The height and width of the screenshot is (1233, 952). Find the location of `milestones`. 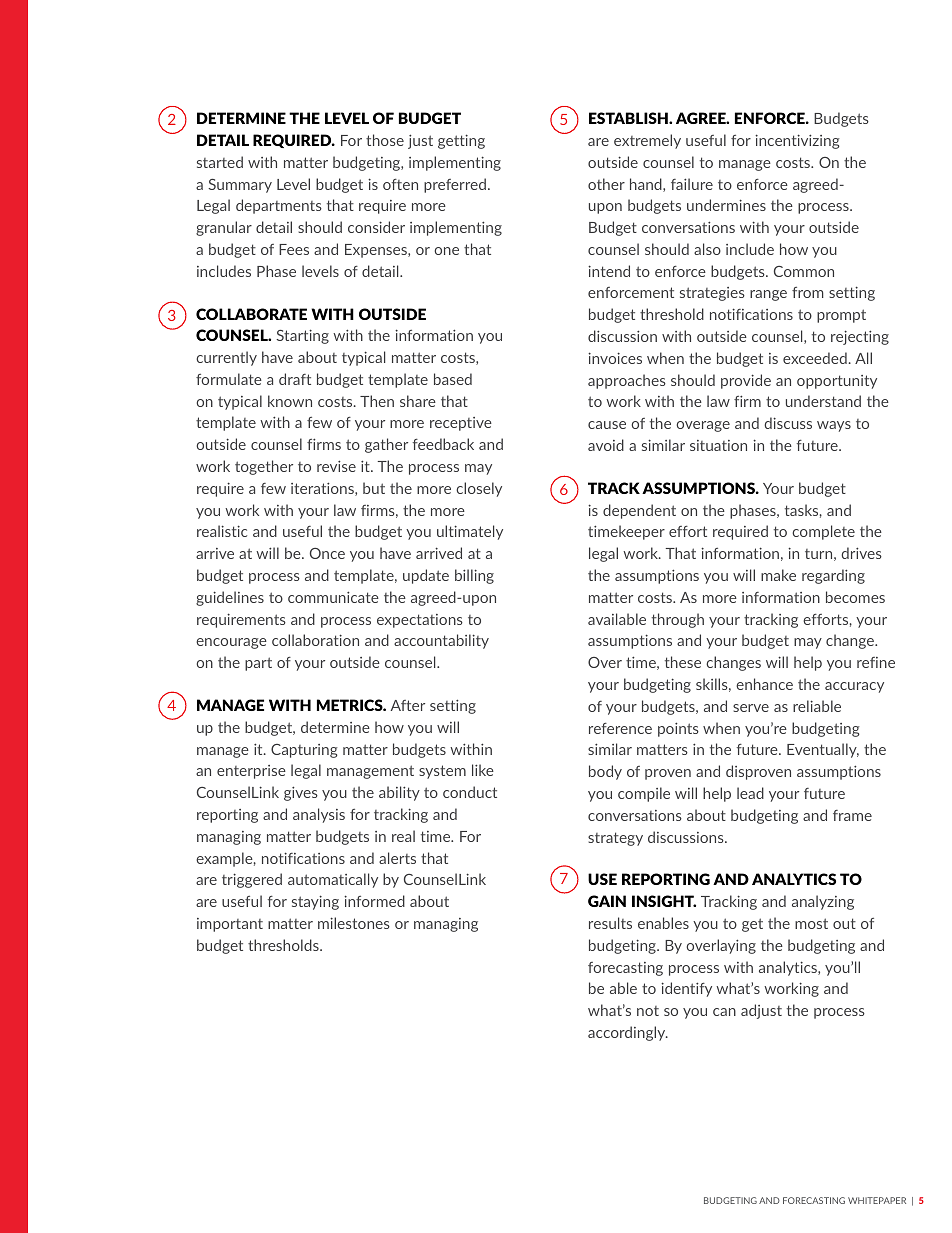

milestones is located at coordinates (354, 923).
